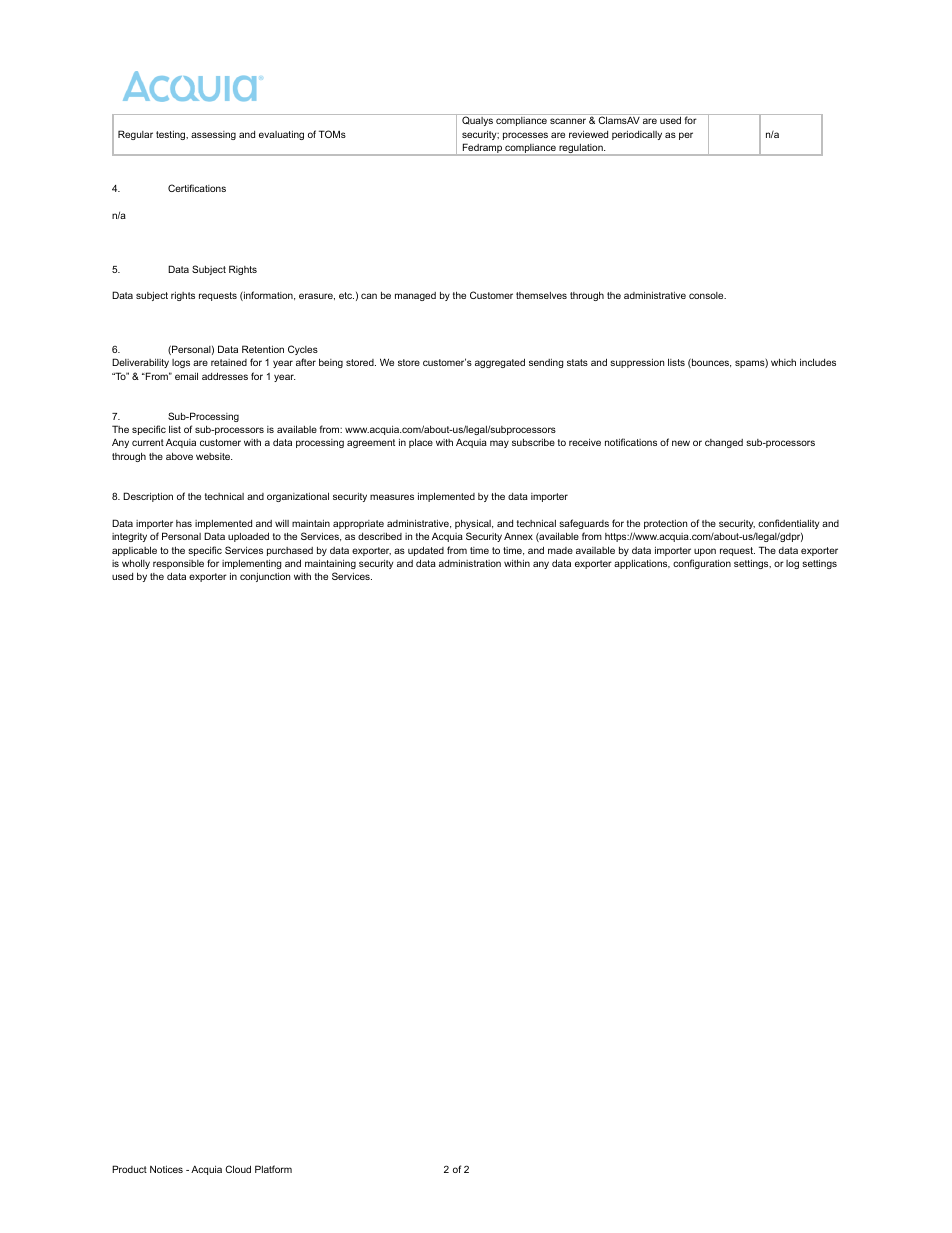 This image has height=1233, width=952. I want to click on assessing, so click(213, 135).
